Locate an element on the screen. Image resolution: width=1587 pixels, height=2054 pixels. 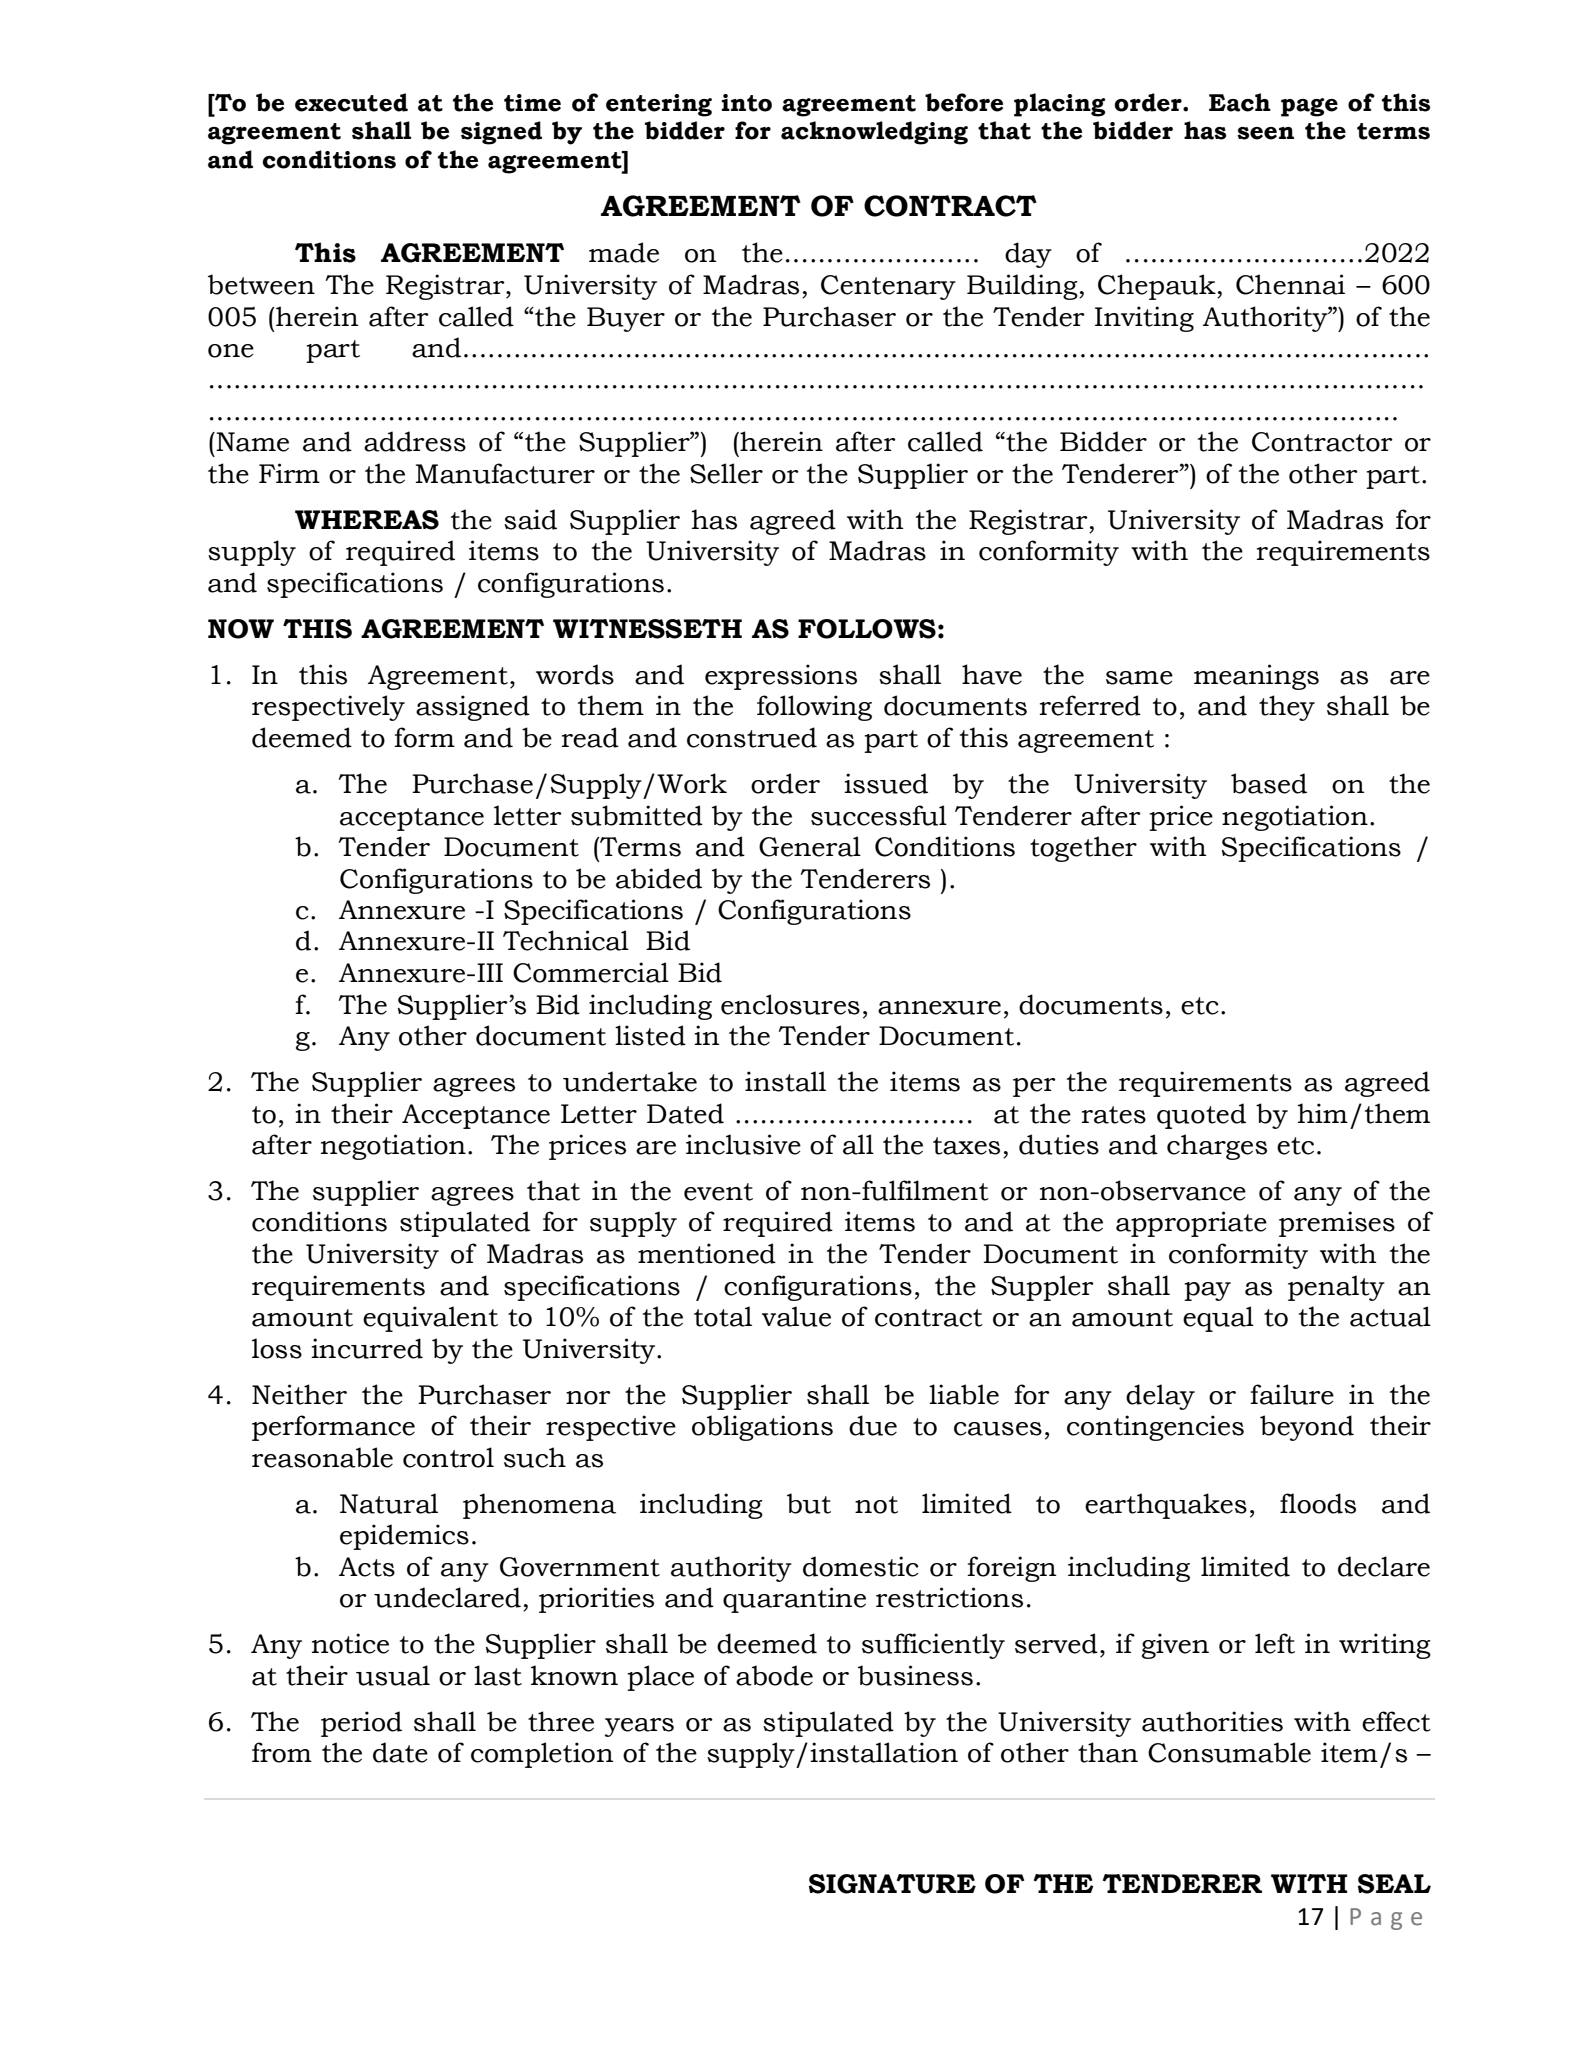
due is located at coordinates (873, 1425).
